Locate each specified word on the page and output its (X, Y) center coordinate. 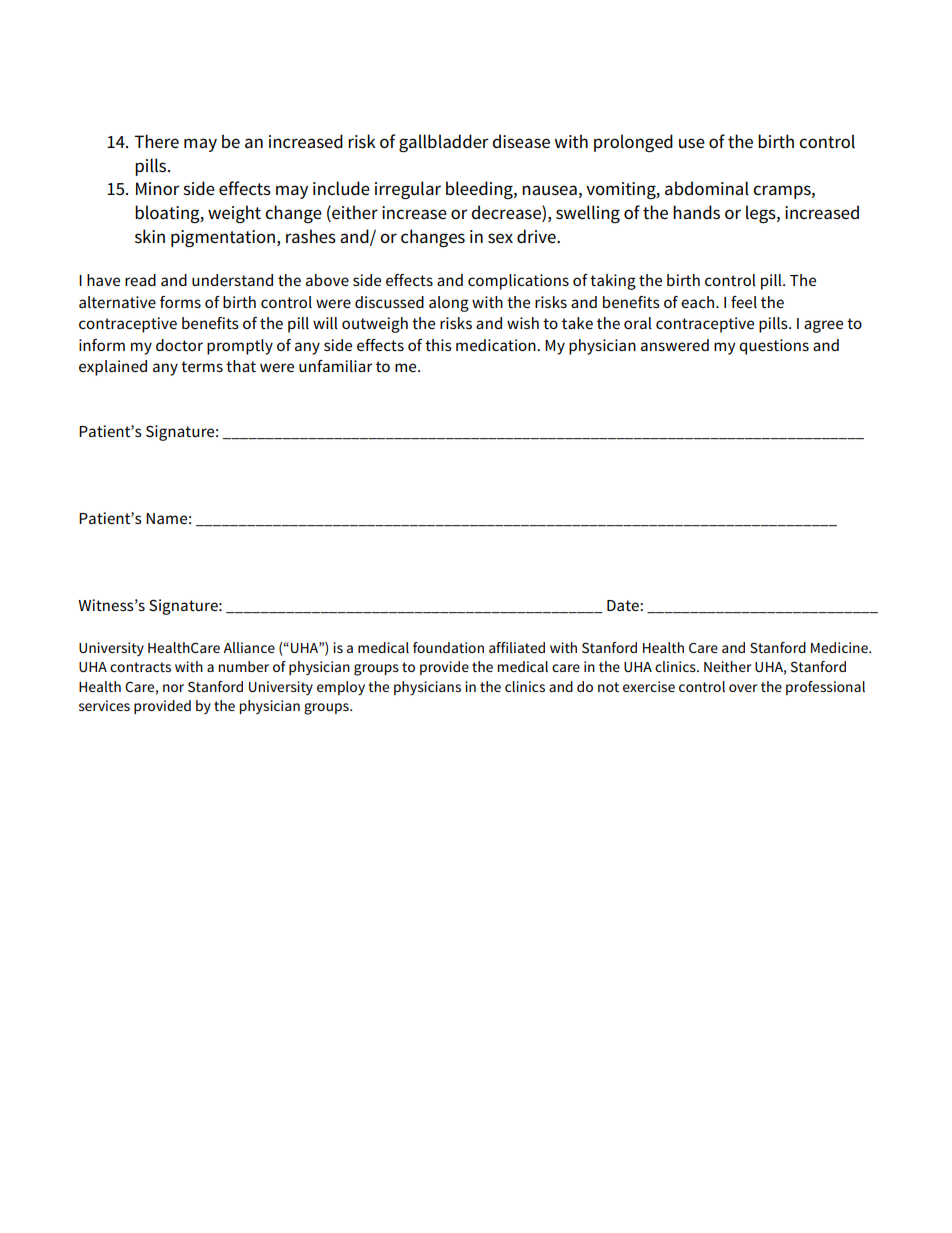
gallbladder (443, 143)
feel (744, 302)
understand (232, 280)
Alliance (249, 647)
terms (202, 366)
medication (497, 345)
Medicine (840, 647)
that (241, 366)
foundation (448, 647)
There (156, 141)
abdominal (707, 188)
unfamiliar (335, 366)
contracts (140, 667)
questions (774, 347)
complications (518, 282)
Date (624, 605)
